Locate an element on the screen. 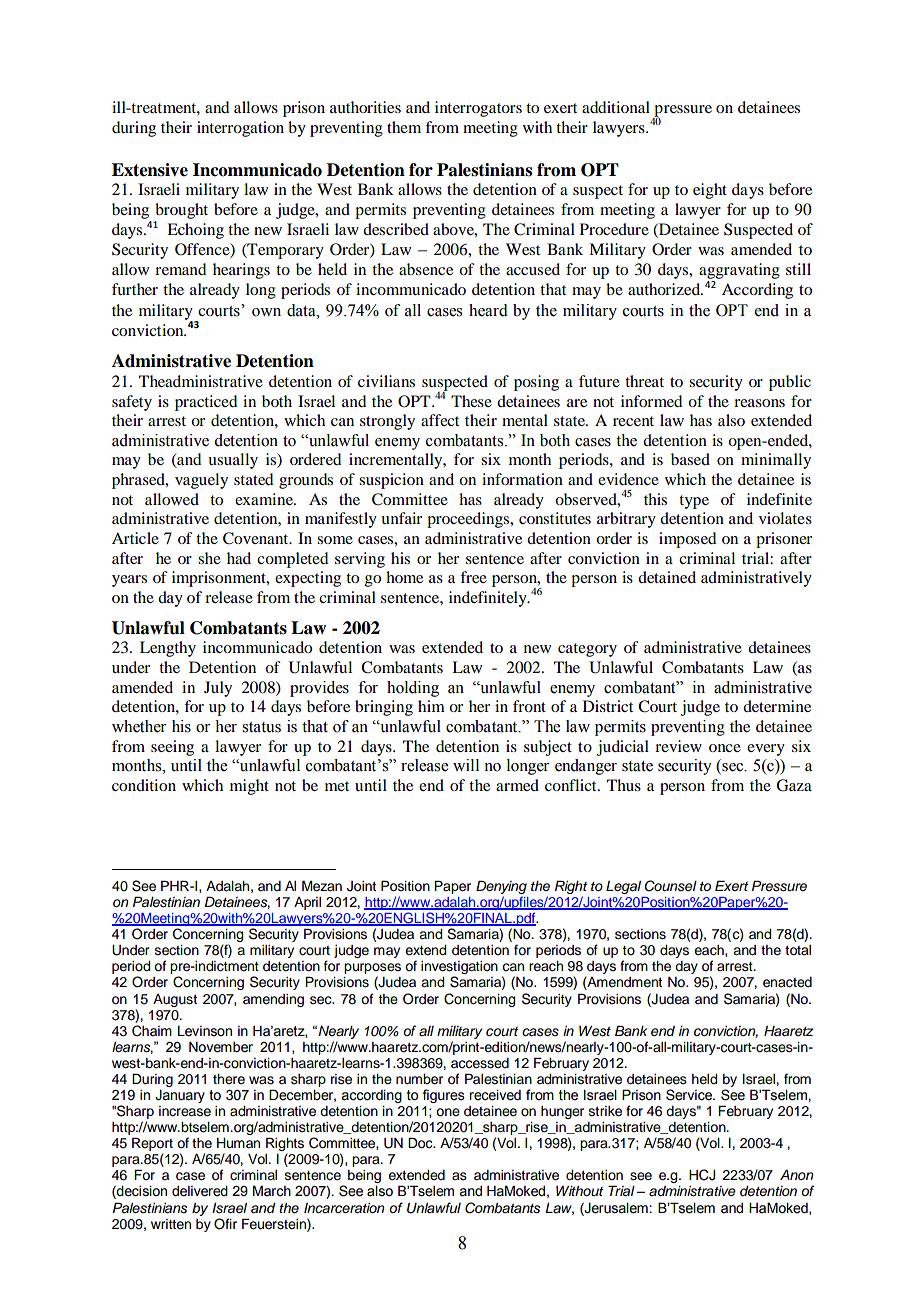  holding is located at coordinates (413, 689).
